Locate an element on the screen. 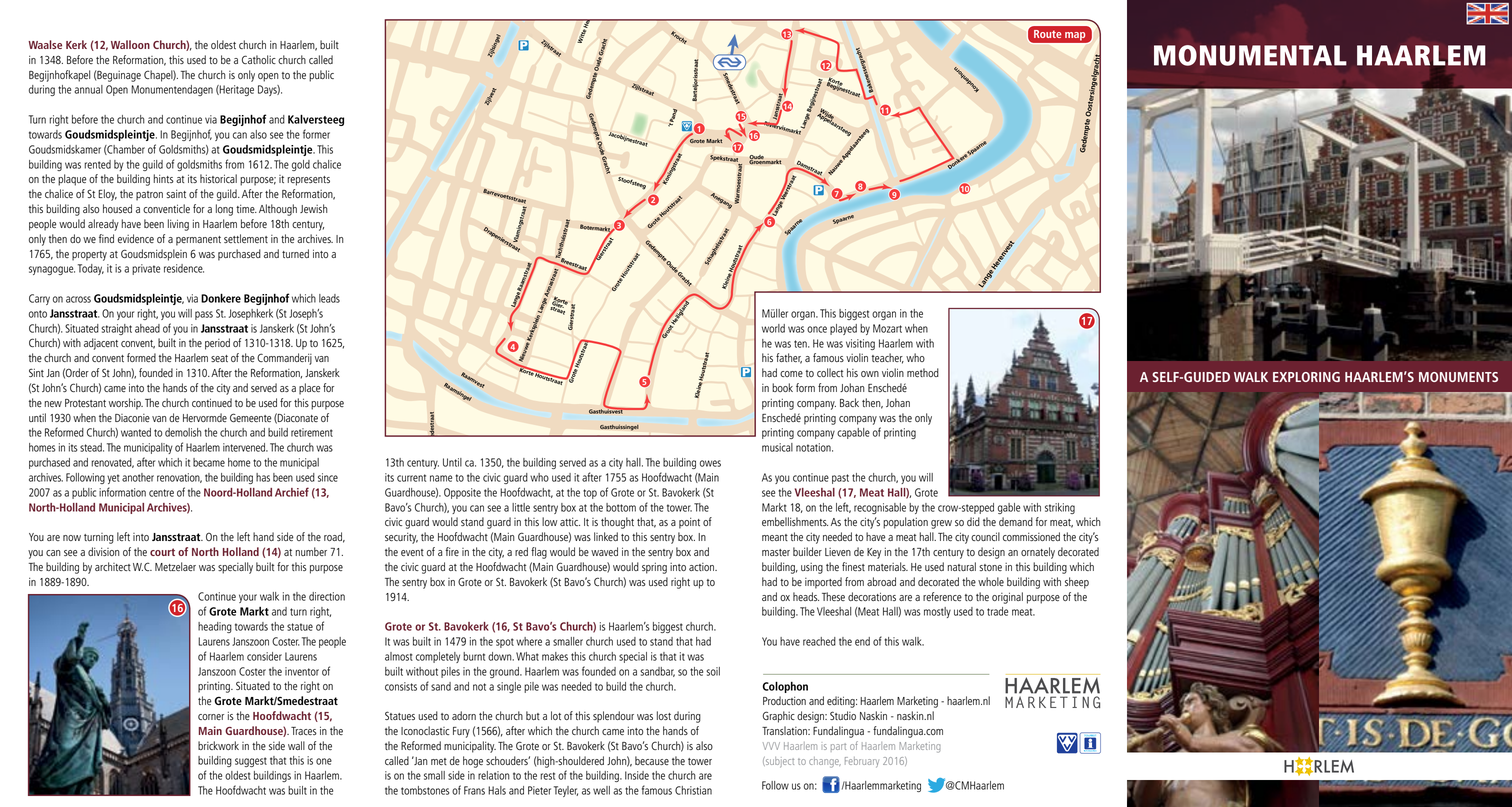  suggest is located at coordinates (251, 762).
